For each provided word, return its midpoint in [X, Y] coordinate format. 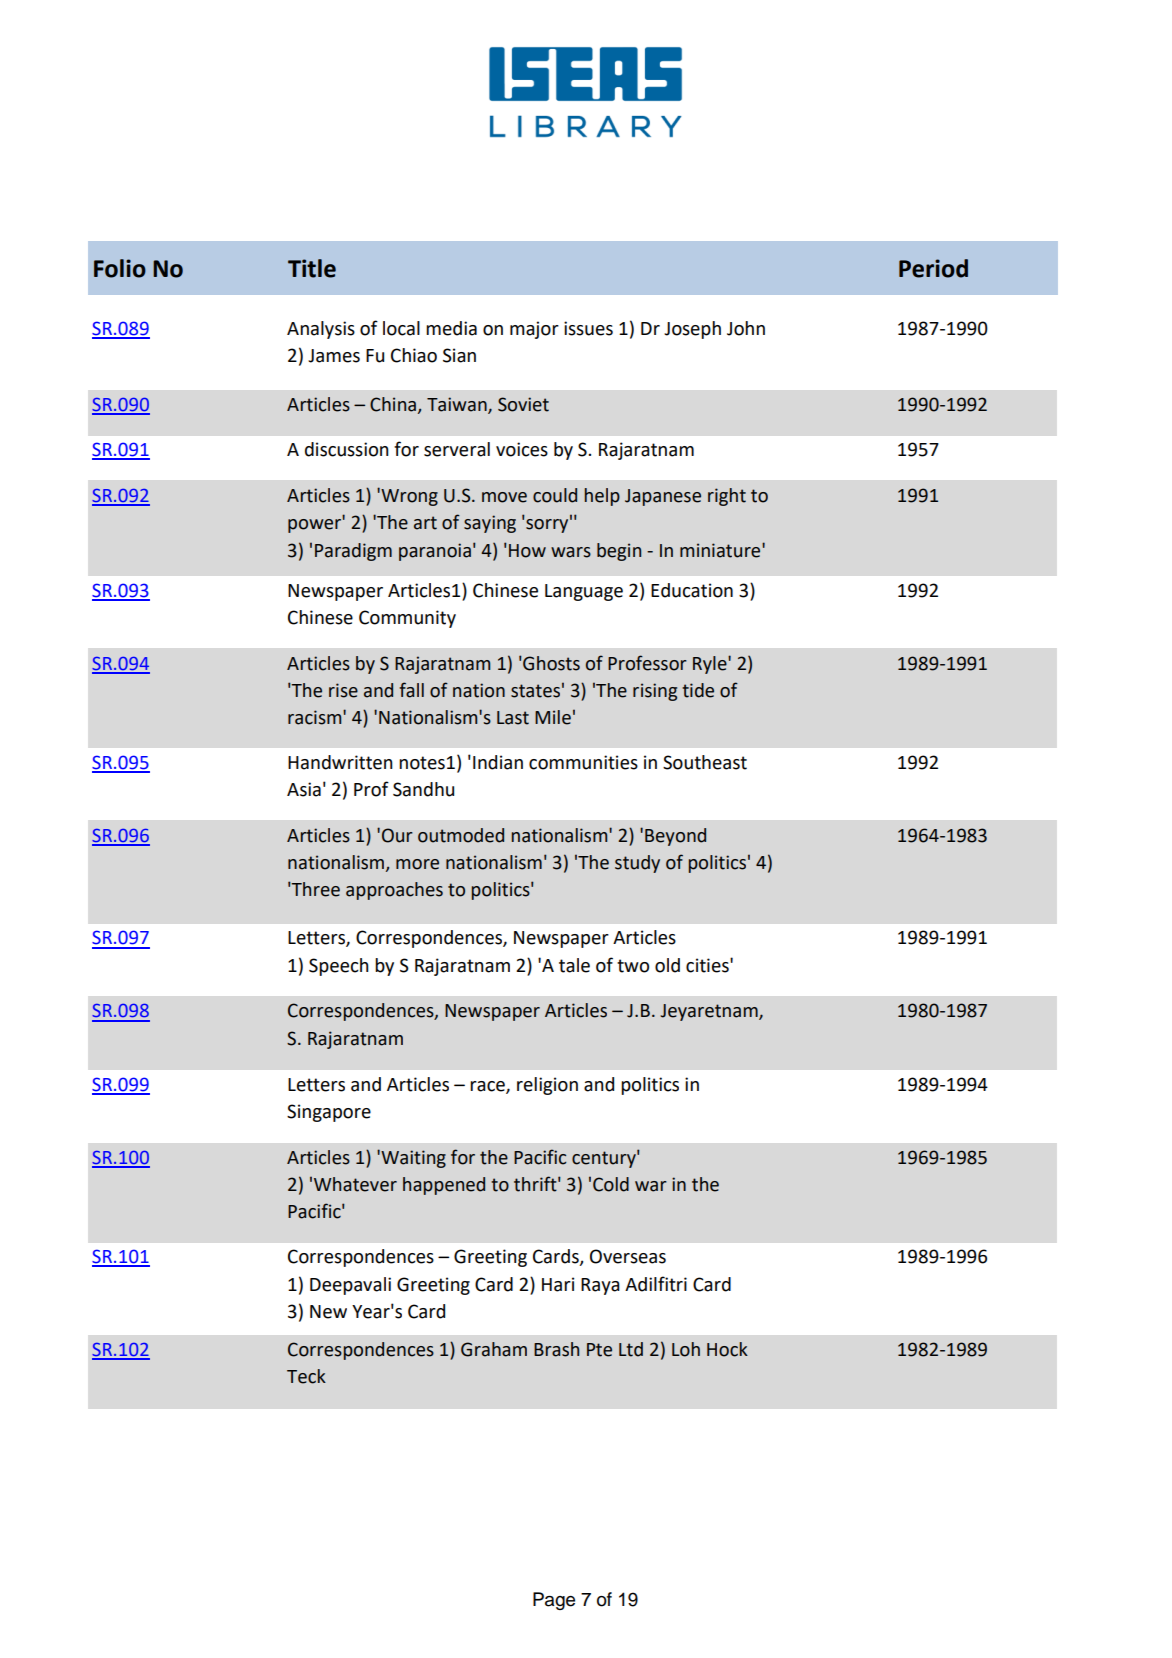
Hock [727, 1349]
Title [312, 268]
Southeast [705, 762]
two [633, 966]
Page [554, 1601]
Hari [558, 1284]
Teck [306, 1376]
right [727, 497]
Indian [498, 762]
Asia [304, 789]
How [527, 551]
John [746, 328]
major [534, 330]
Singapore [329, 1113]
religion [547, 1086]
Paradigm [353, 552]
